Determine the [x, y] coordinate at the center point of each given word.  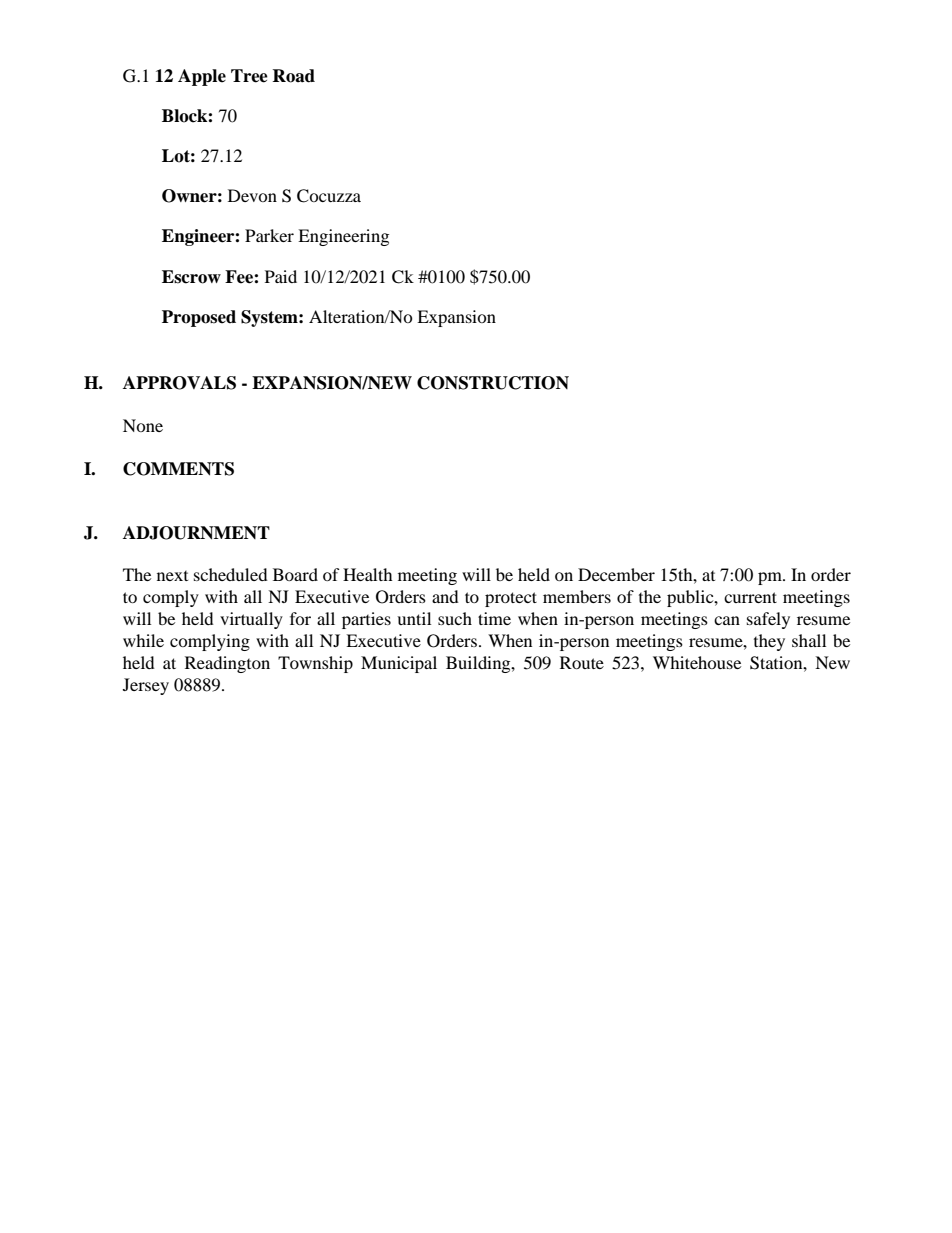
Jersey [146, 686]
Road [293, 76]
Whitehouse [697, 662]
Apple [202, 77]
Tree [249, 76]
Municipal [399, 664]
